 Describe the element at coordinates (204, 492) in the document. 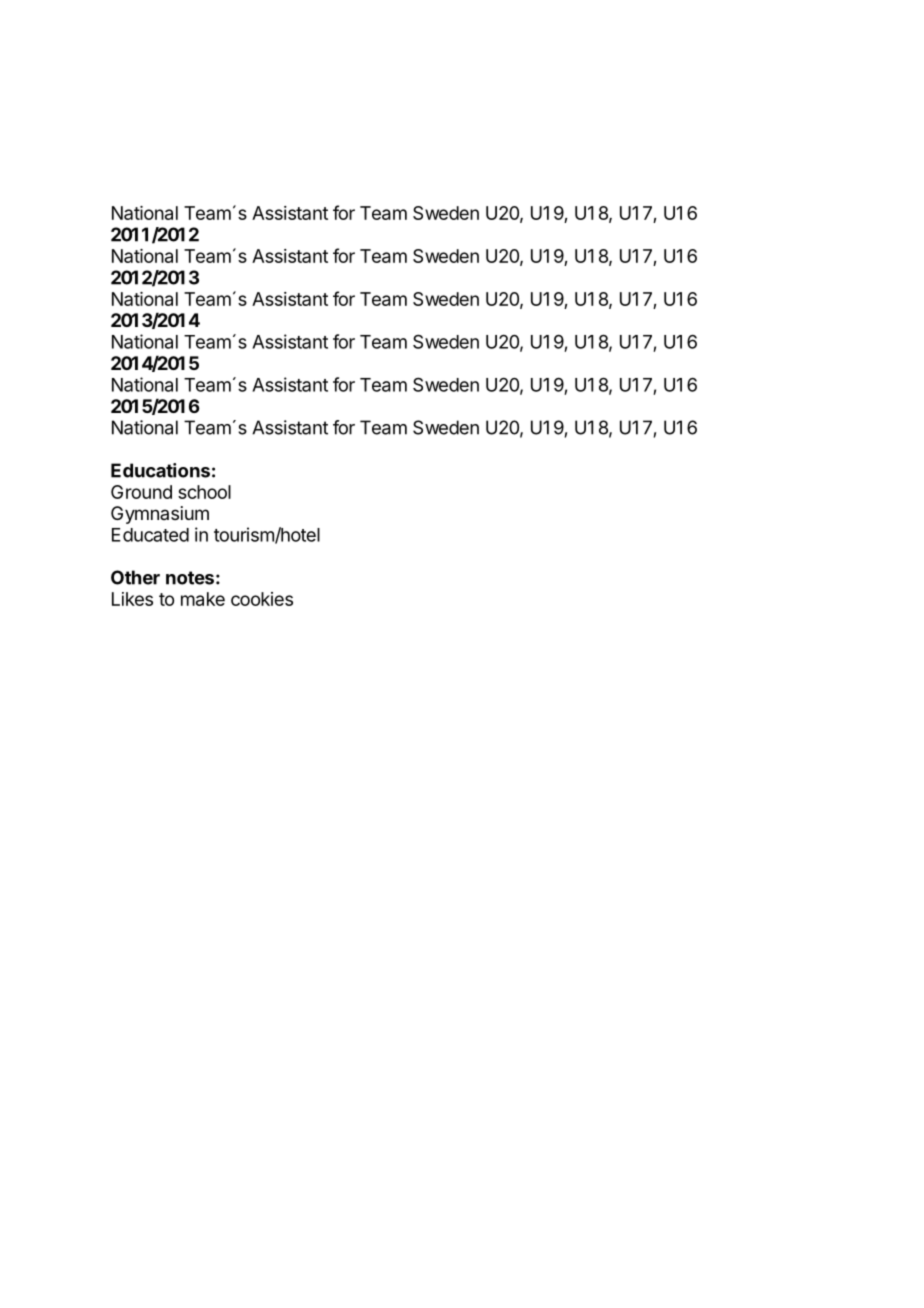

I see `school` at that location.
